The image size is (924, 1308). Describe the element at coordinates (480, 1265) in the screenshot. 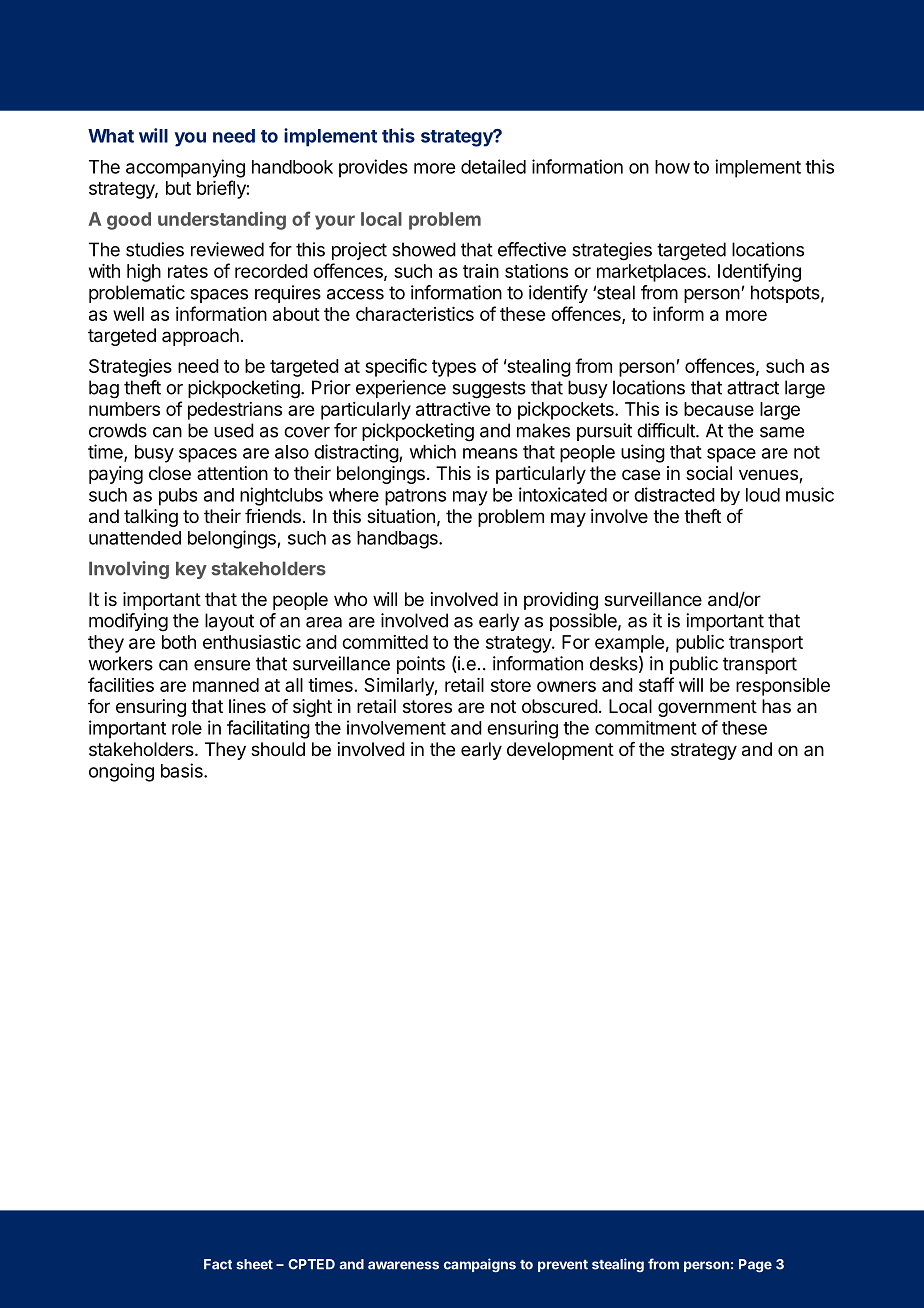

I see `campaigns` at that location.
